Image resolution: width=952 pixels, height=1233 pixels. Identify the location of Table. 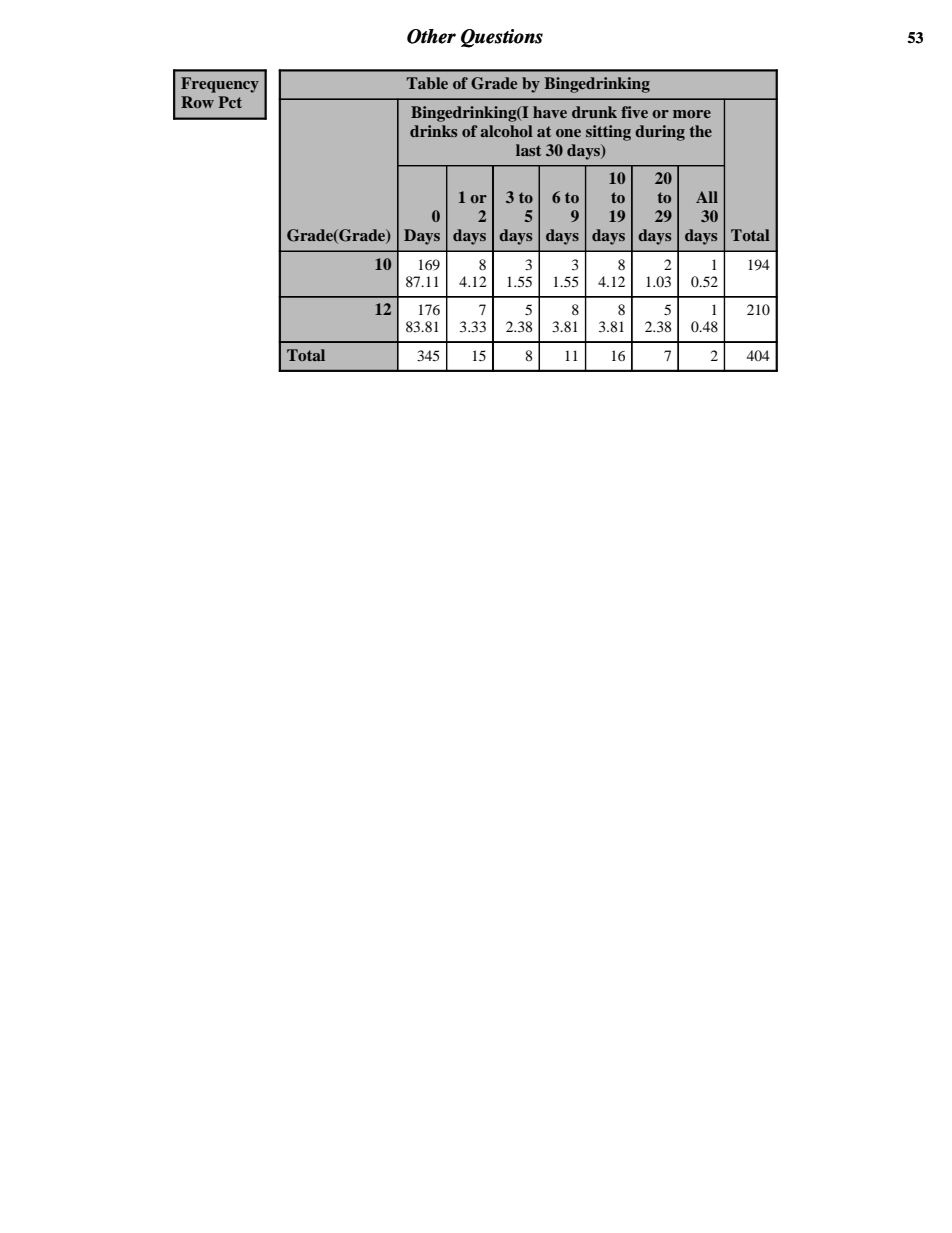
(427, 83).
